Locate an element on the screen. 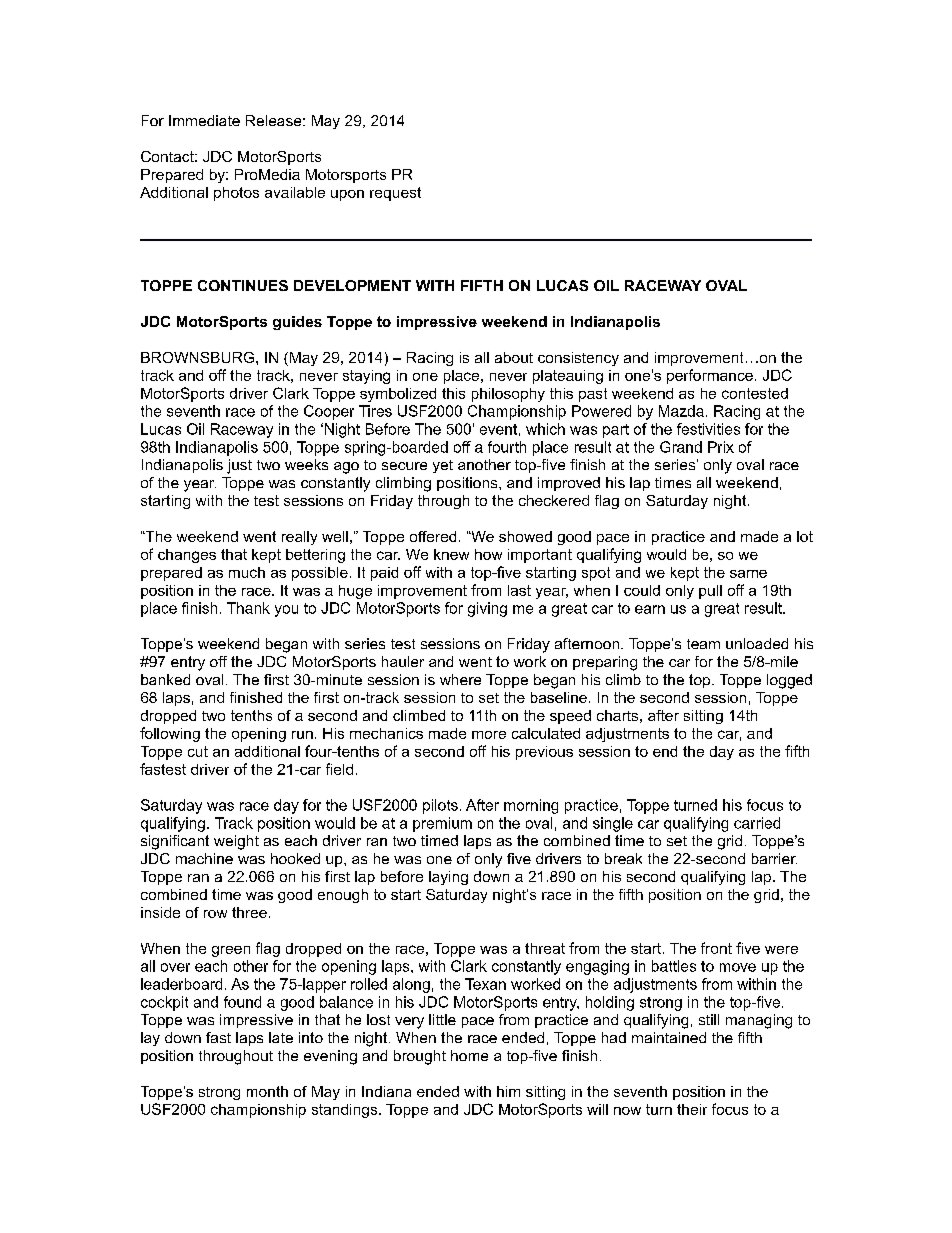  month is located at coordinates (267, 1091).
